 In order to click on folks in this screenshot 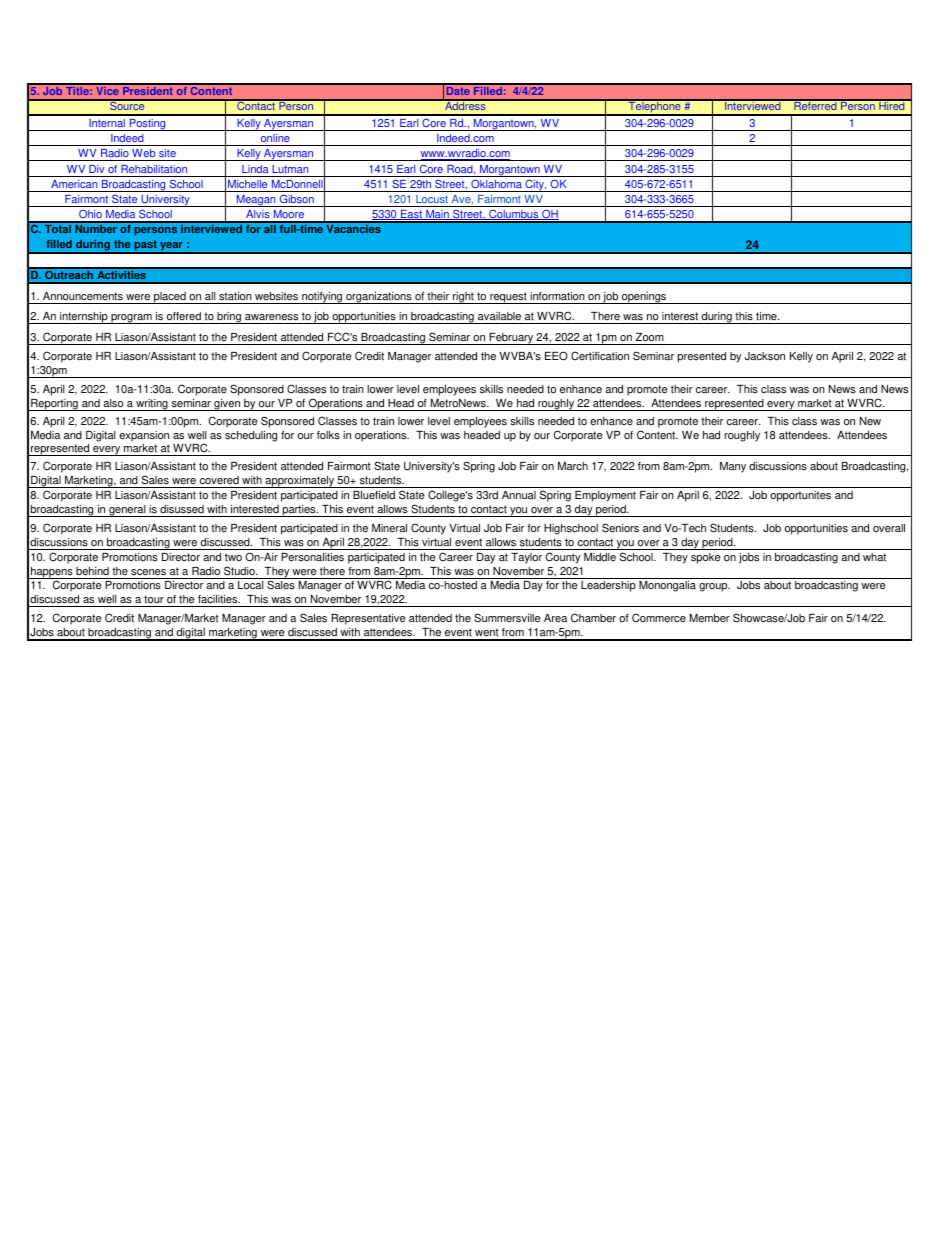, I will do `click(328, 435)`.
